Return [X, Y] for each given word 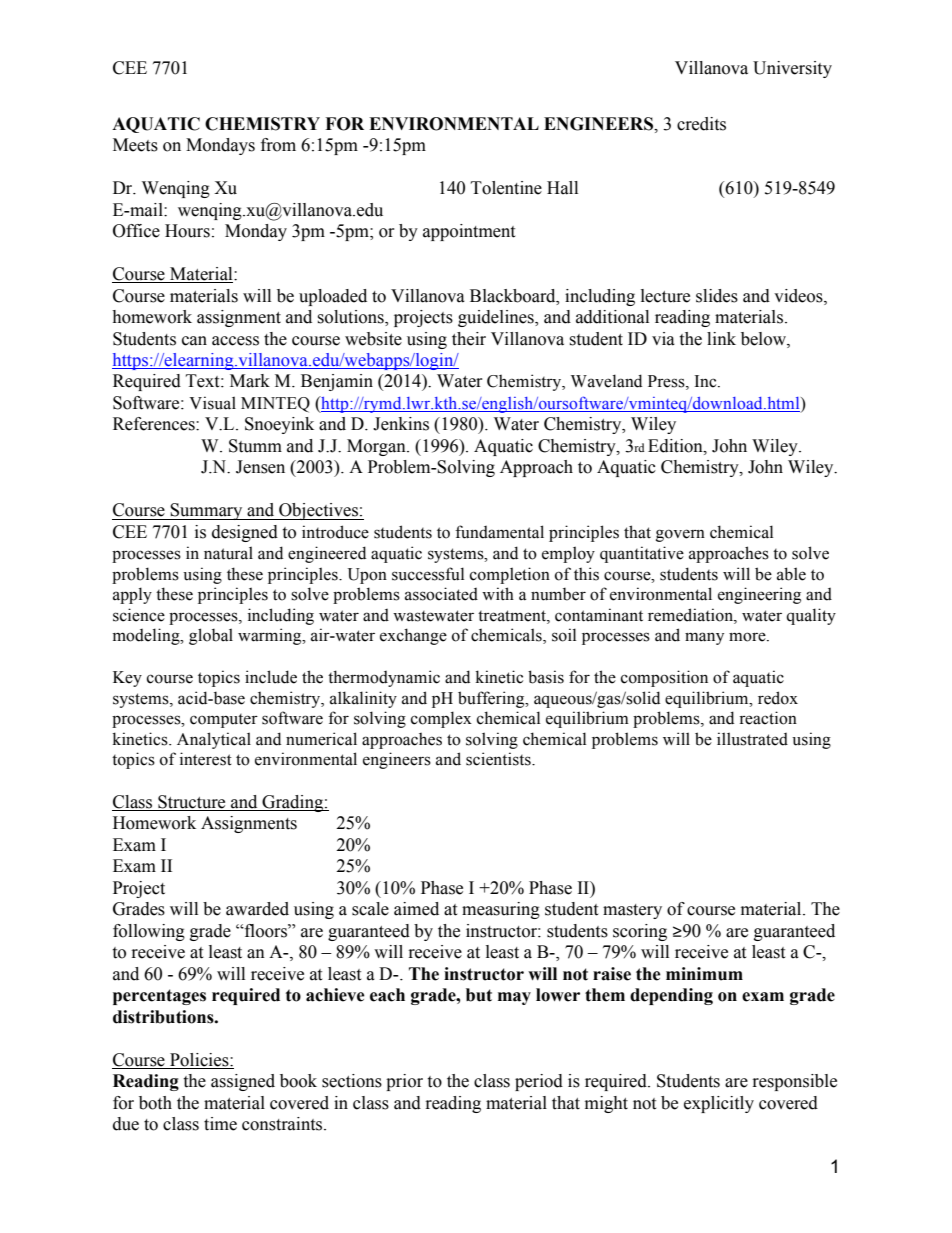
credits [701, 124]
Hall [562, 188]
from [278, 145]
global [211, 636]
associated [441, 594]
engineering [759, 595]
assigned [243, 1082]
